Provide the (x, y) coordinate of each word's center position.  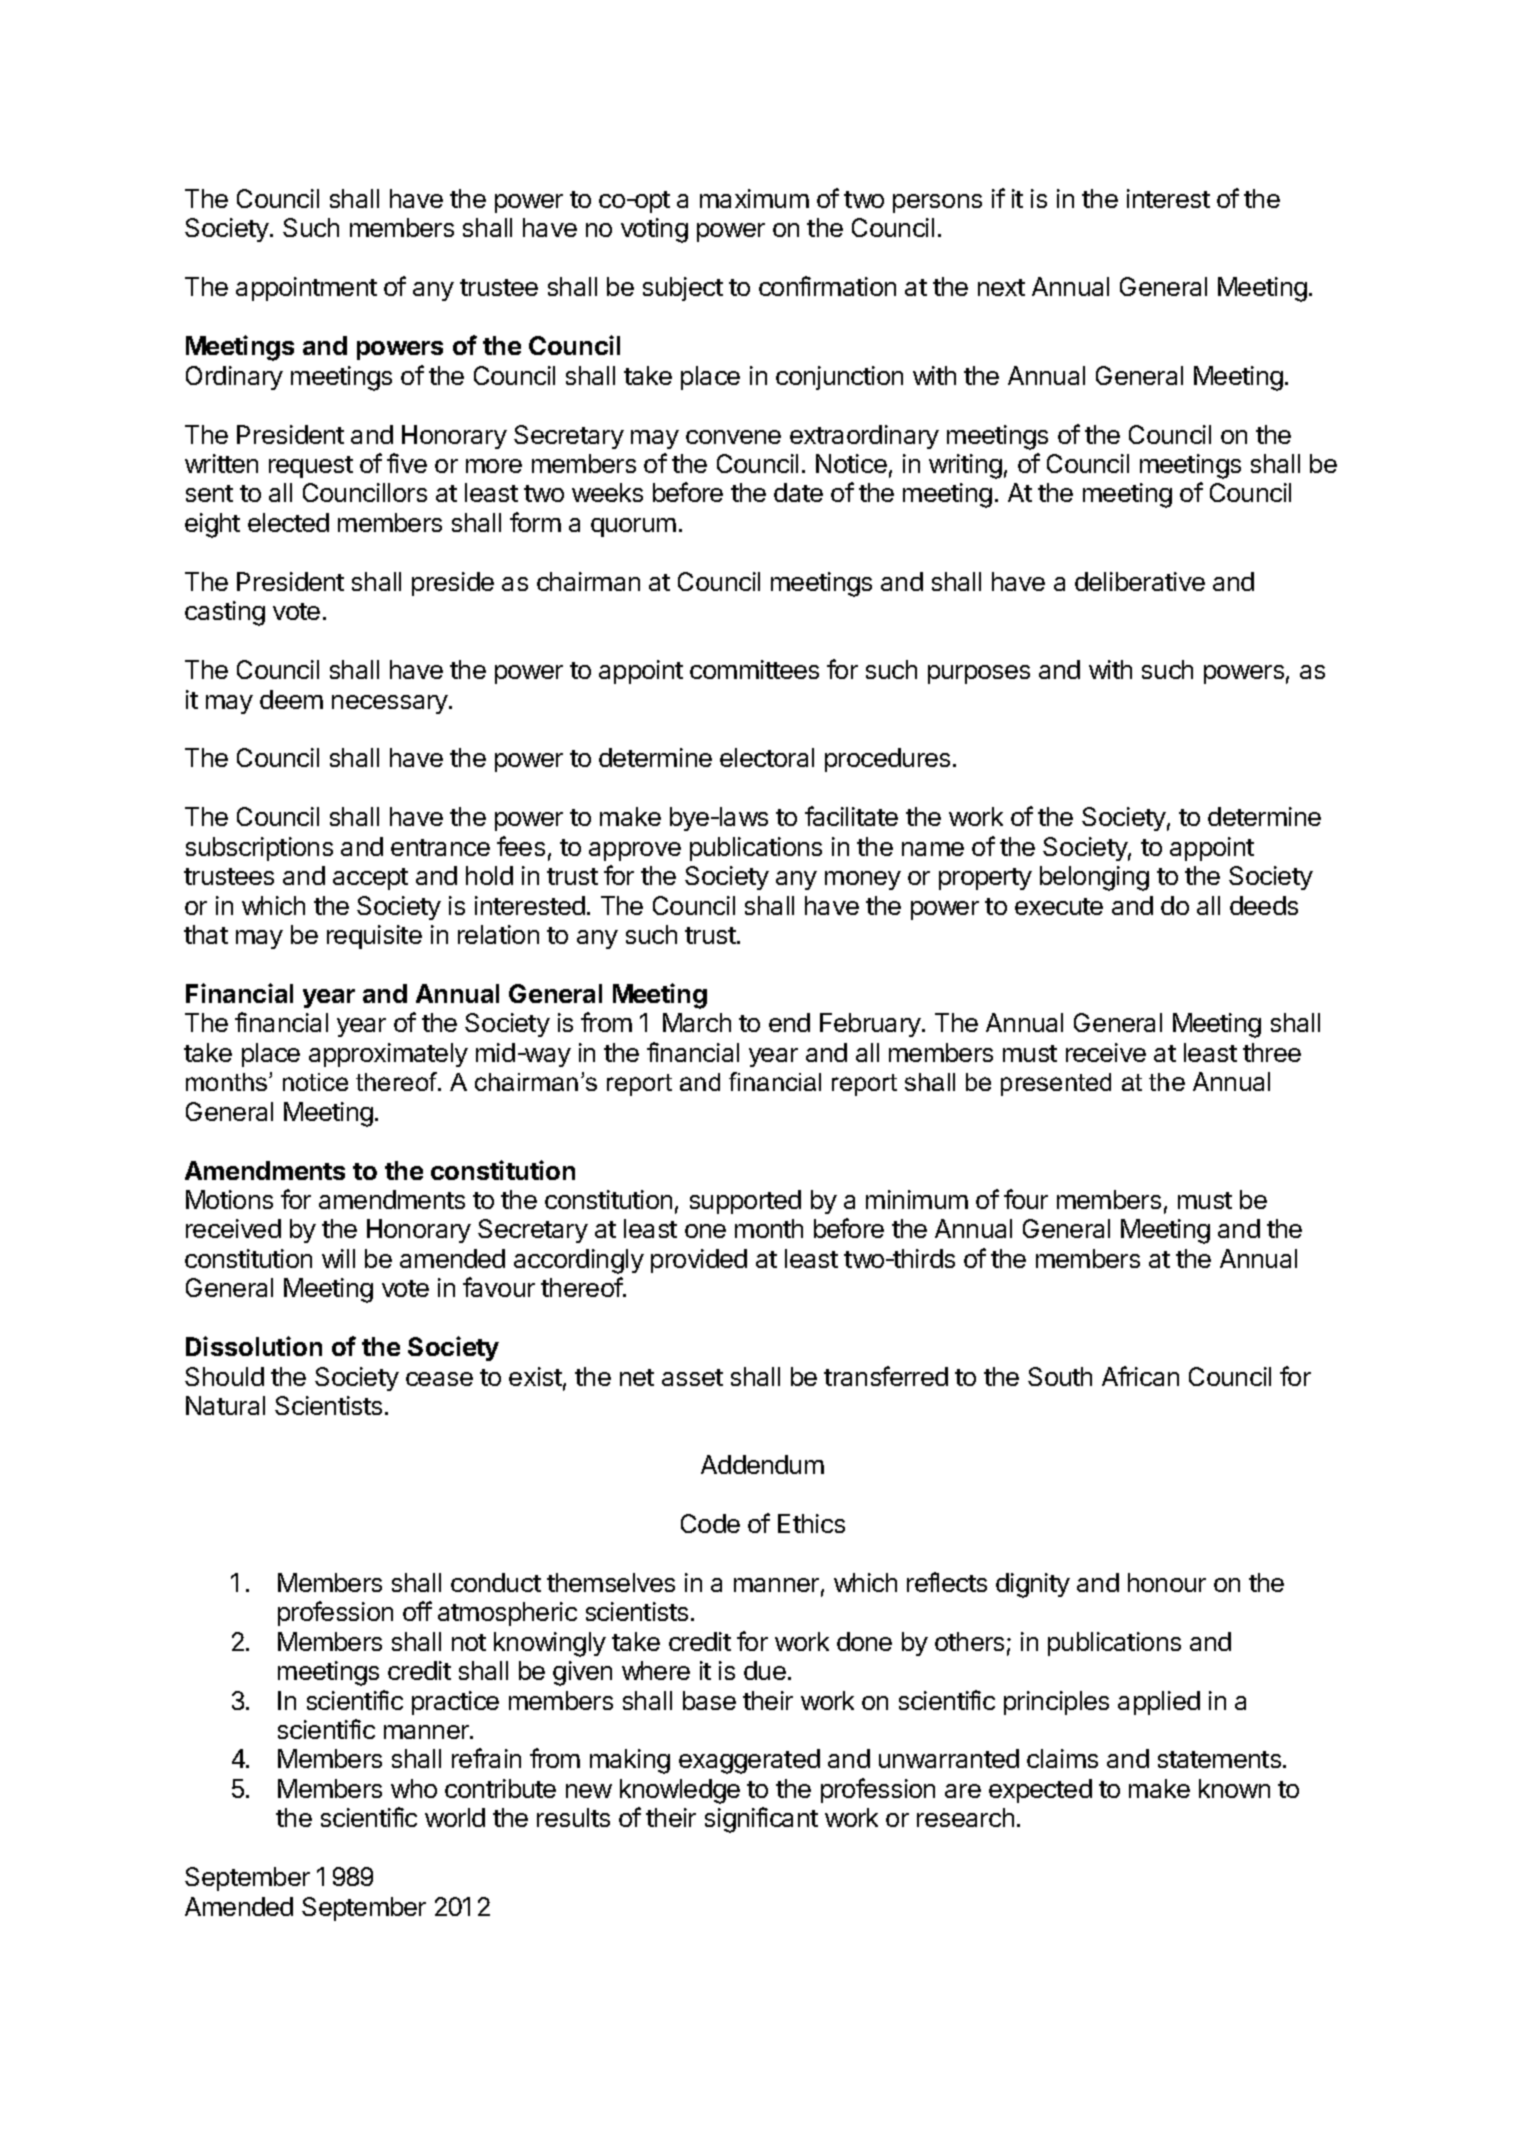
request (311, 467)
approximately (388, 1055)
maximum (754, 198)
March (697, 1022)
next (1001, 287)
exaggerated (749, 1761)
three (1272, 1052)
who (414, 1788)
